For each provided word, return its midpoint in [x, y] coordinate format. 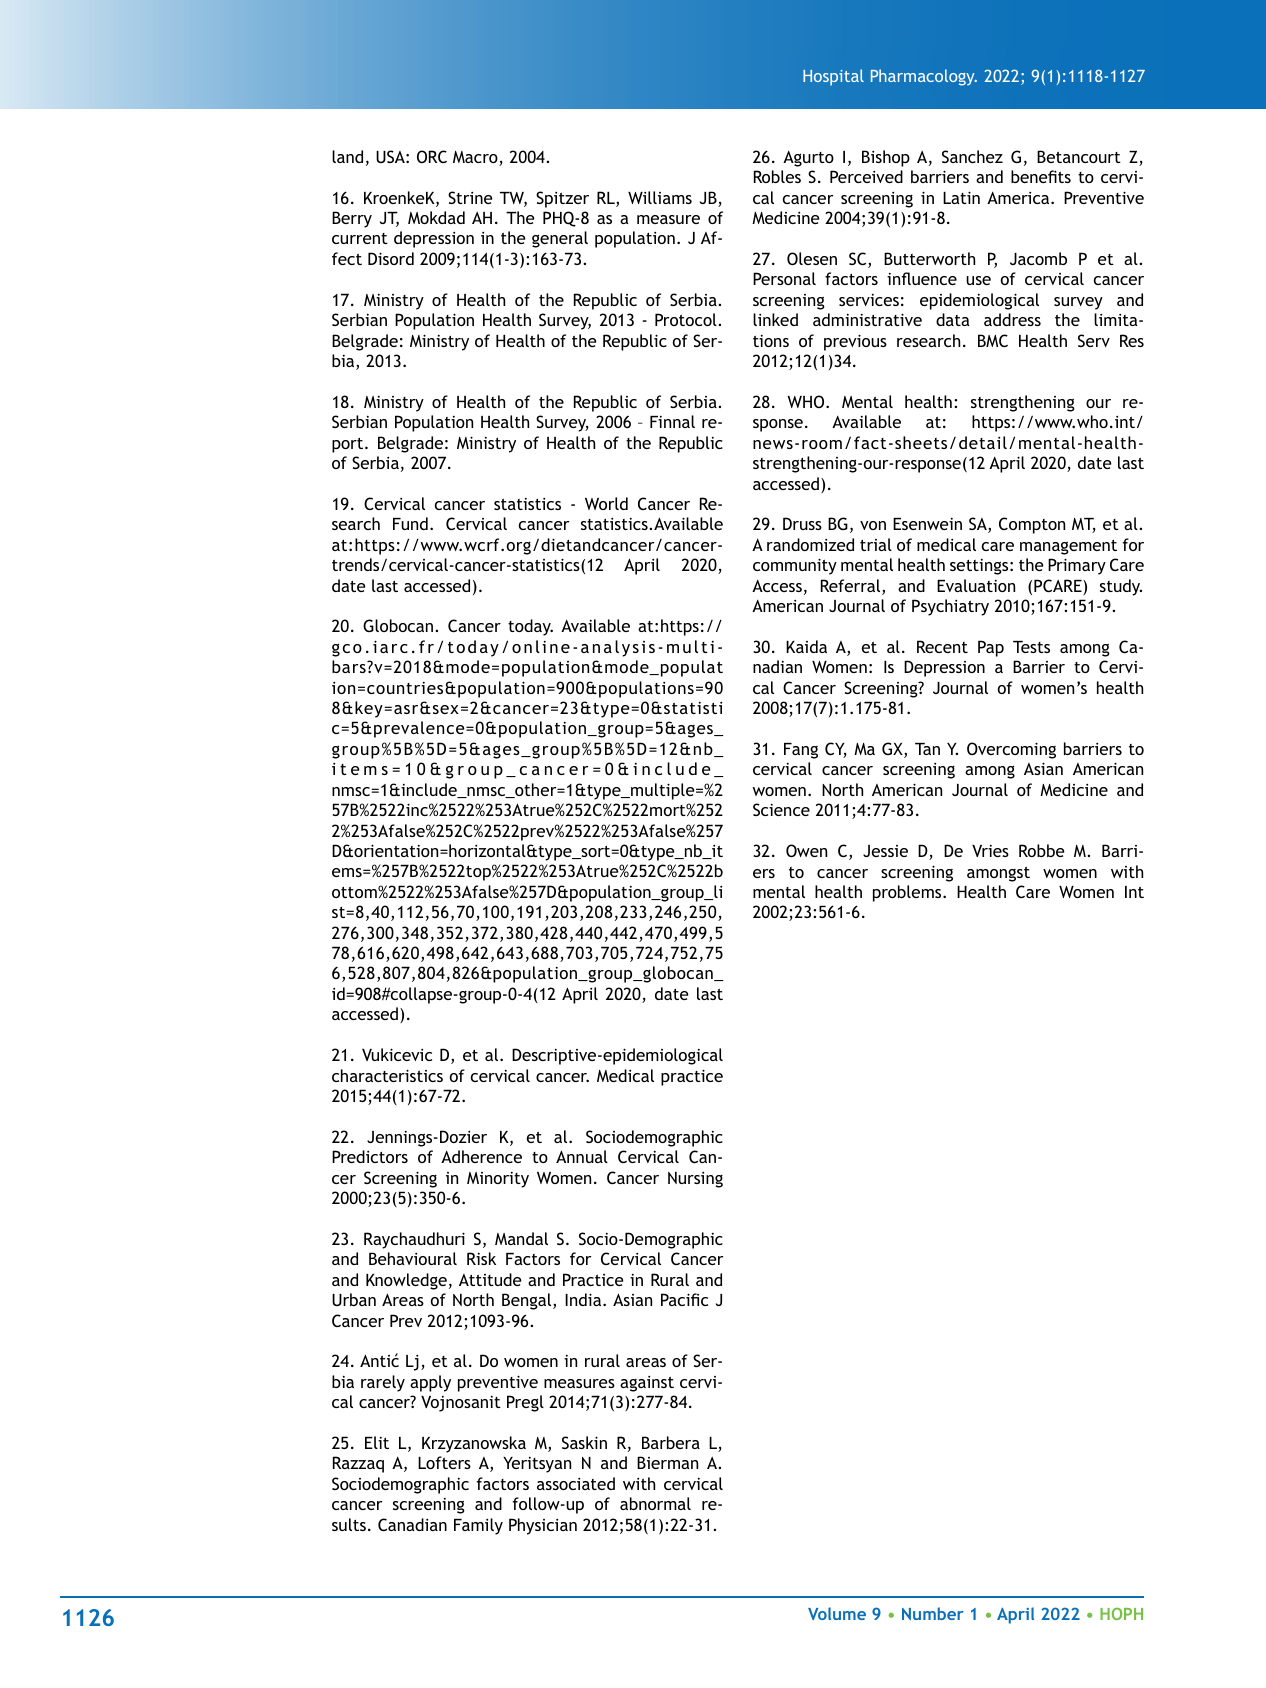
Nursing [695, 1180]
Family [478, 1526]
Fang [801, 751]
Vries [990, 851]
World [606, 503]
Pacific [684, 1299]
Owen [806, 850]
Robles [777, 176]
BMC [993, 340]
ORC [432, 156]
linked [775, 319]
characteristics [387, 1075]
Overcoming [1011, 750]
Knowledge [406, 1281]
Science [781, 809]
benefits [1041, 176]
